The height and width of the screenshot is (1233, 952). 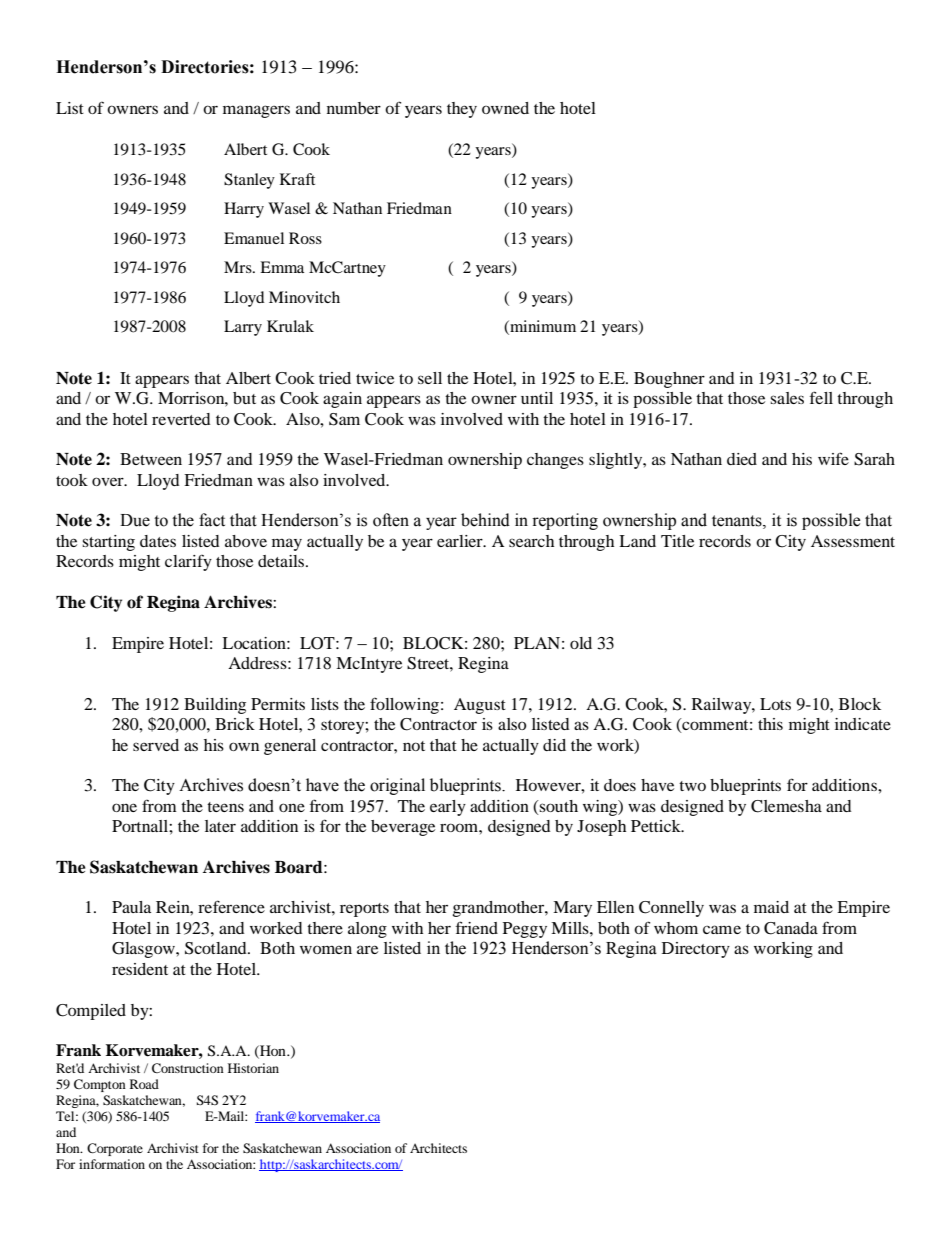 What do you see at coordinates (115, 1149) in the screenshot?
I see `Corporate` at bounding box center [115, 1149].
